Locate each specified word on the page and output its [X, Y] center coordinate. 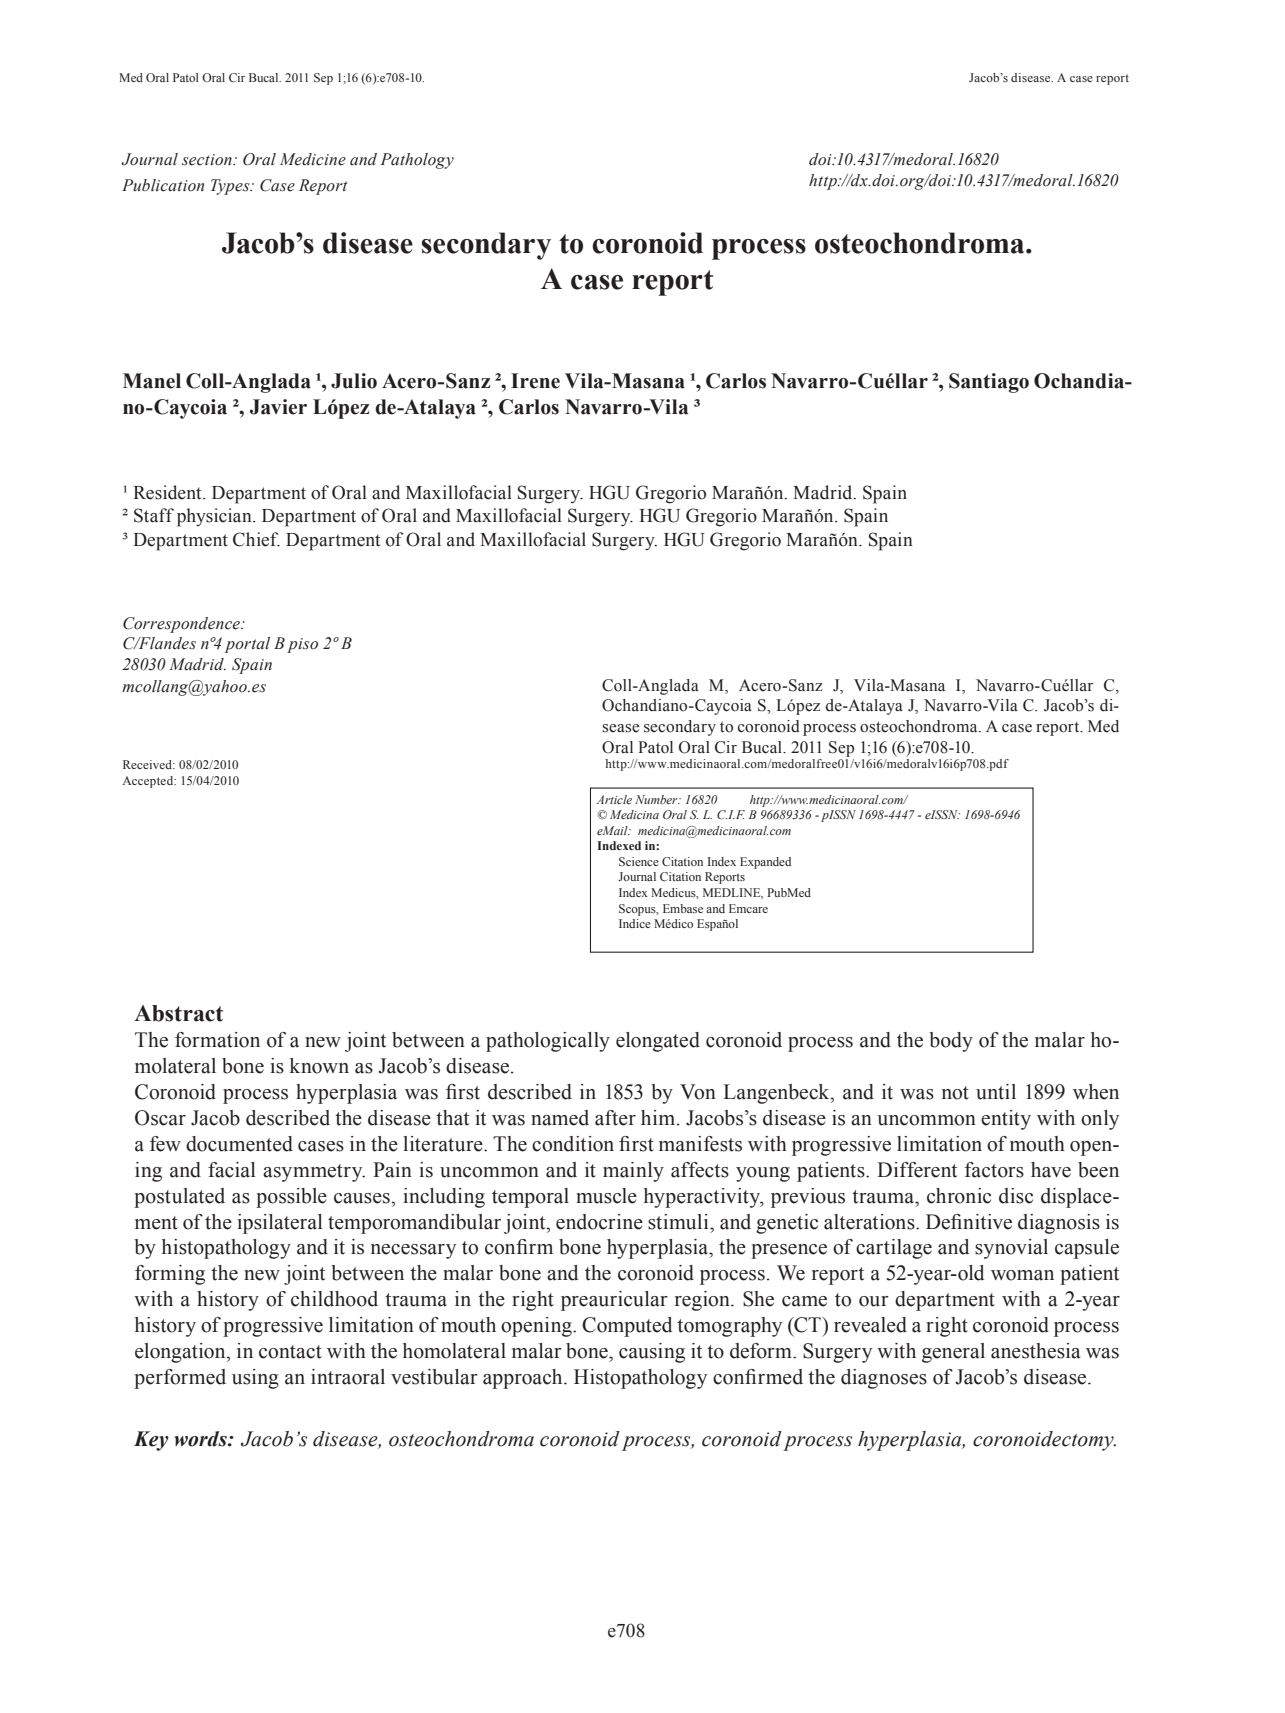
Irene [535, 381]
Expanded [765, 863]
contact [290, 1352]
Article [614, 799]
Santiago [989, 383]
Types [231, 187]
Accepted [149, 782]
